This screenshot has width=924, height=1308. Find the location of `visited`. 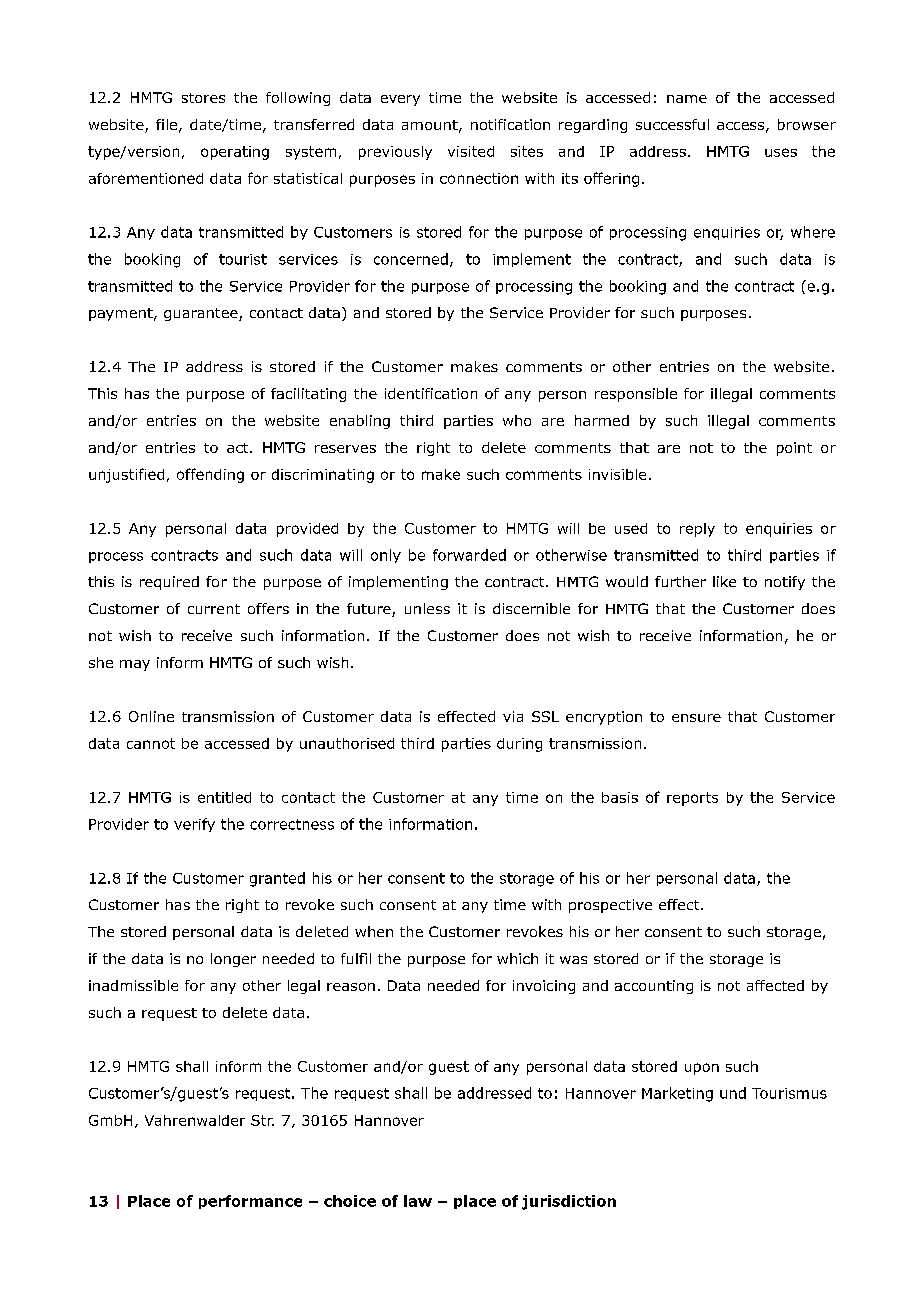

visited is located at coordinates (471, 151).
